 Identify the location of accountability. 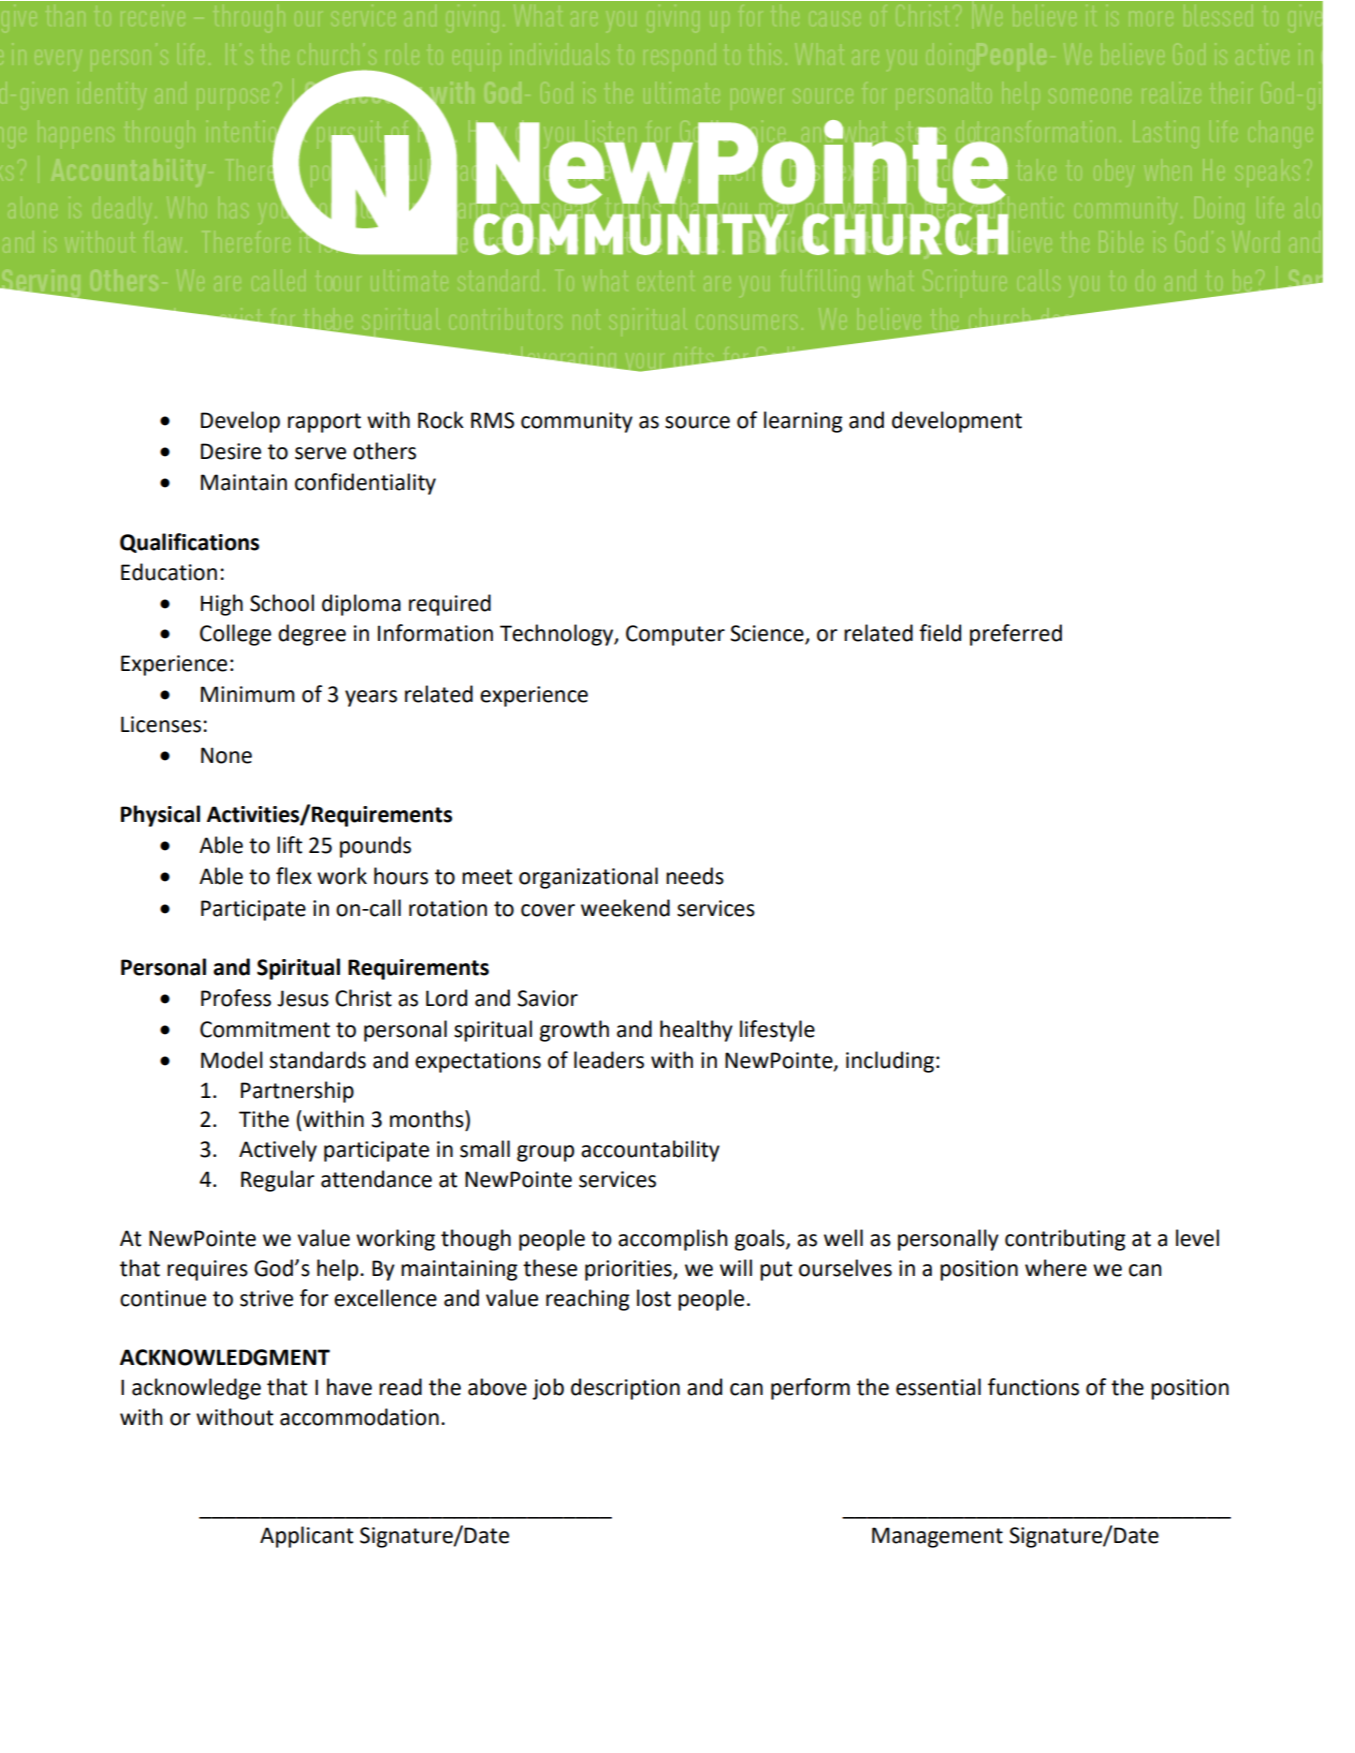
(650, 1151).
